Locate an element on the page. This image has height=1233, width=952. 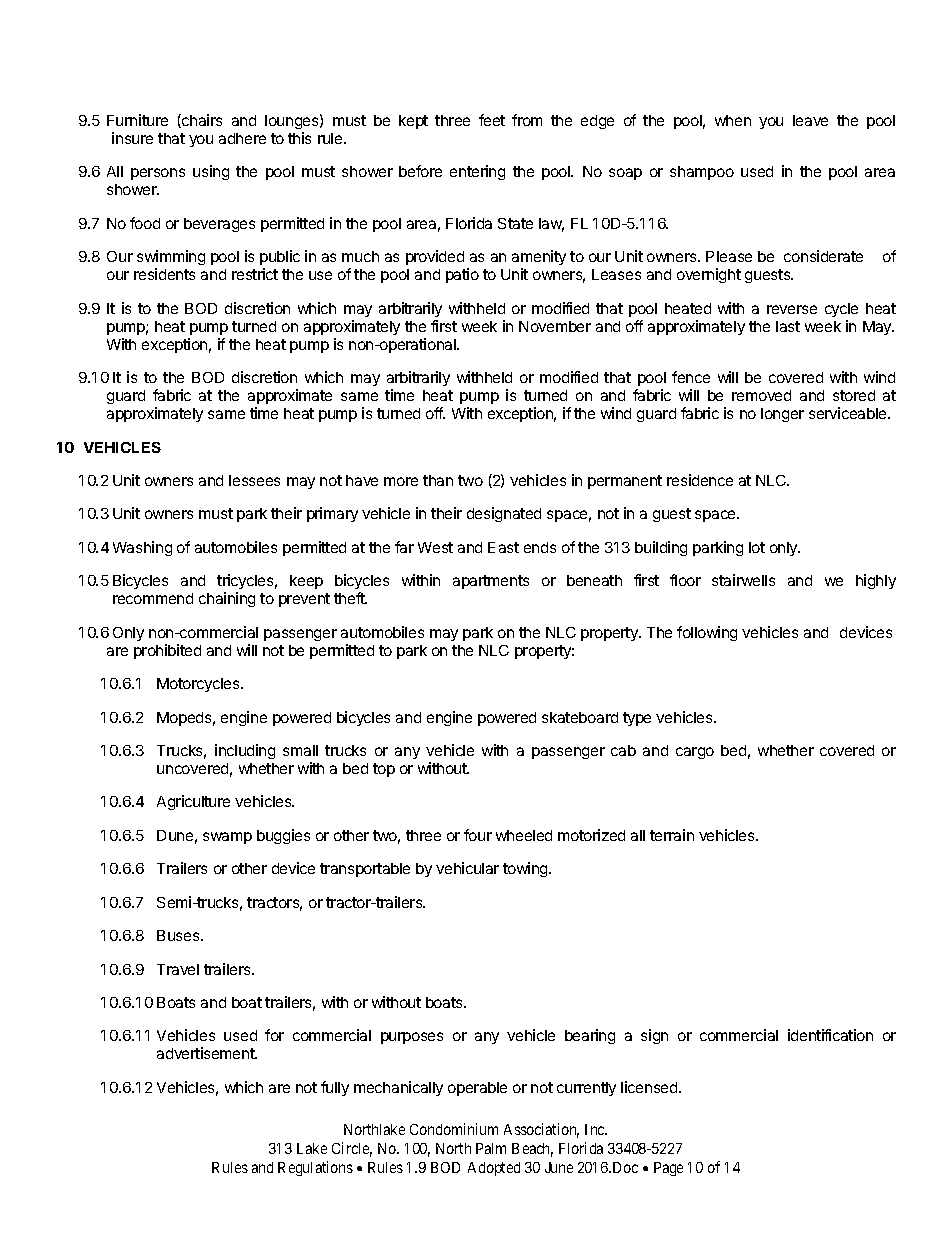
than is located at coordinates (438, 480).
